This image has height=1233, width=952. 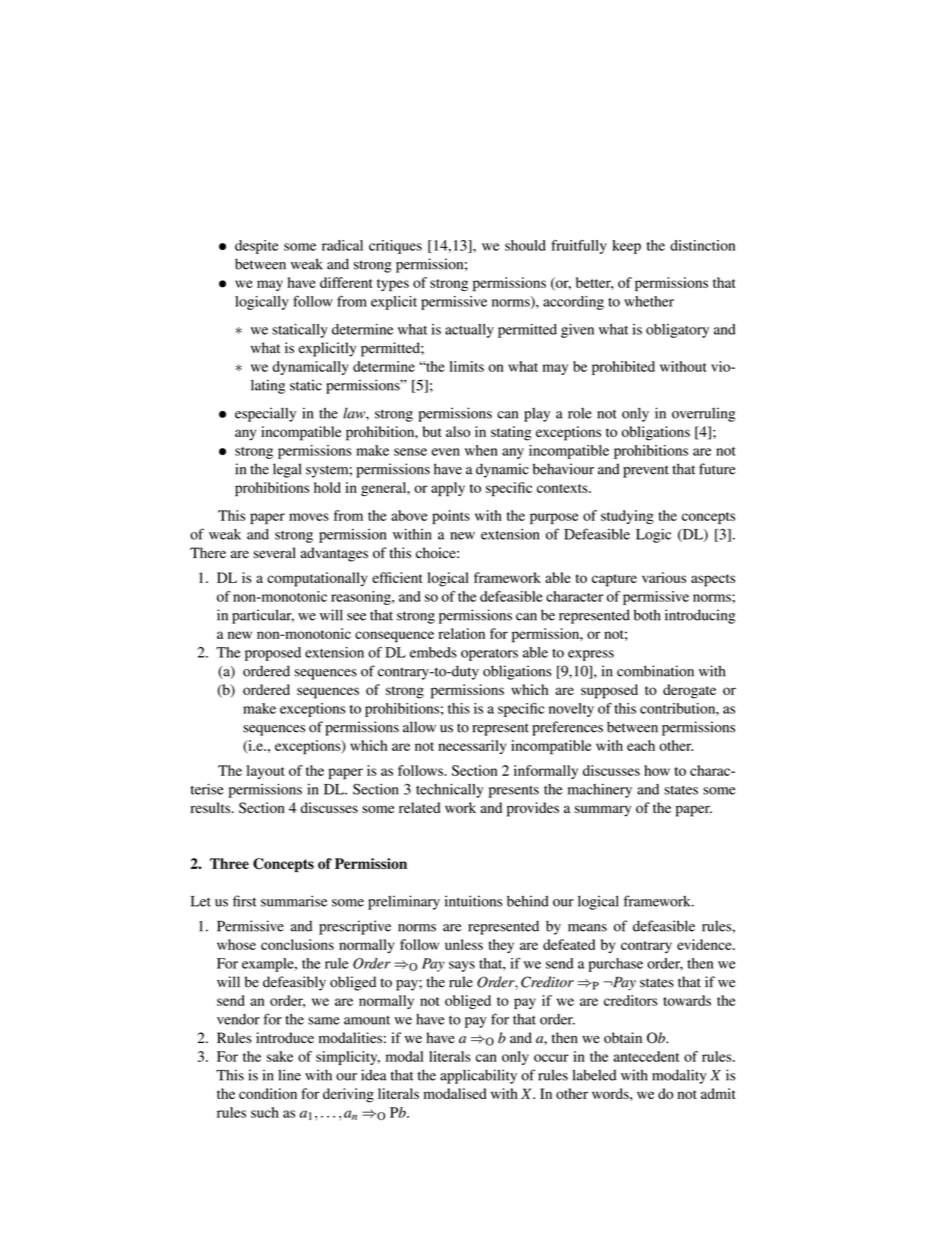 I want to click on various, so click(x=664, y=577).
